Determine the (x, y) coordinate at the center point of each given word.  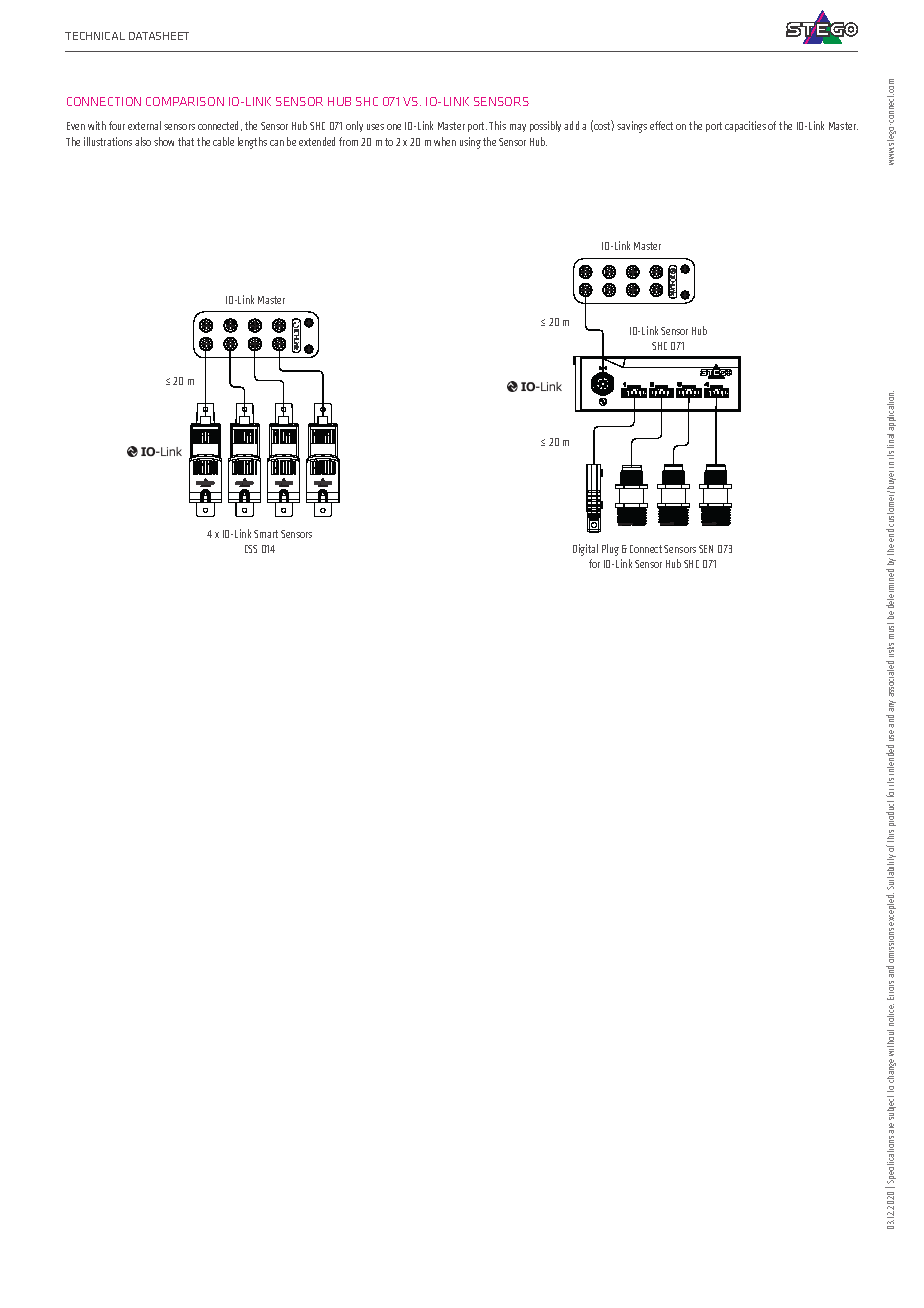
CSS (251, 549)
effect (661, 125)
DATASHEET (159, 36)
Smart (266, 534)
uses (375, 127)
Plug (610, 550)
